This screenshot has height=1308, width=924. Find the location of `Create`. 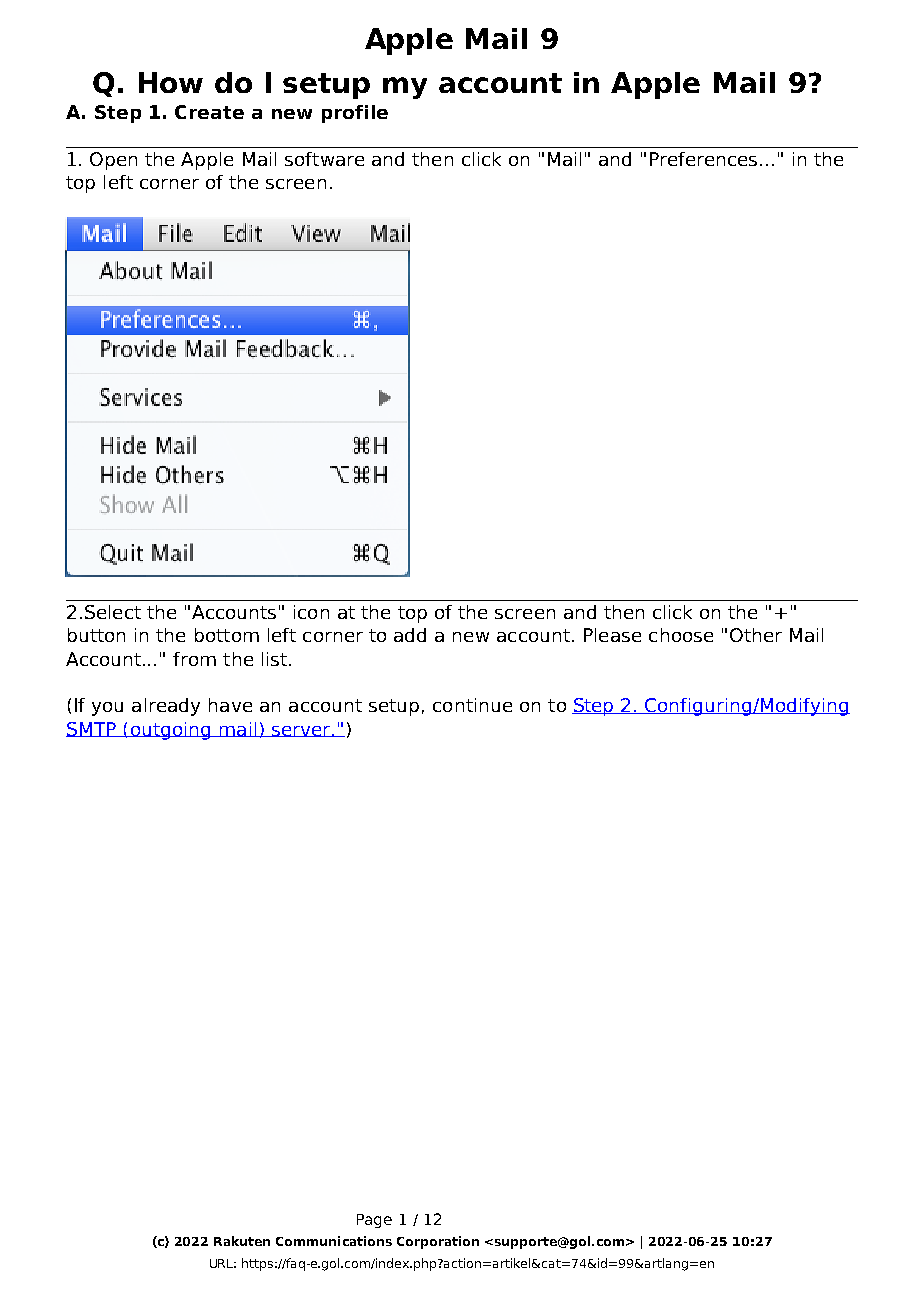

Create is located at coordinates (209, 112).
